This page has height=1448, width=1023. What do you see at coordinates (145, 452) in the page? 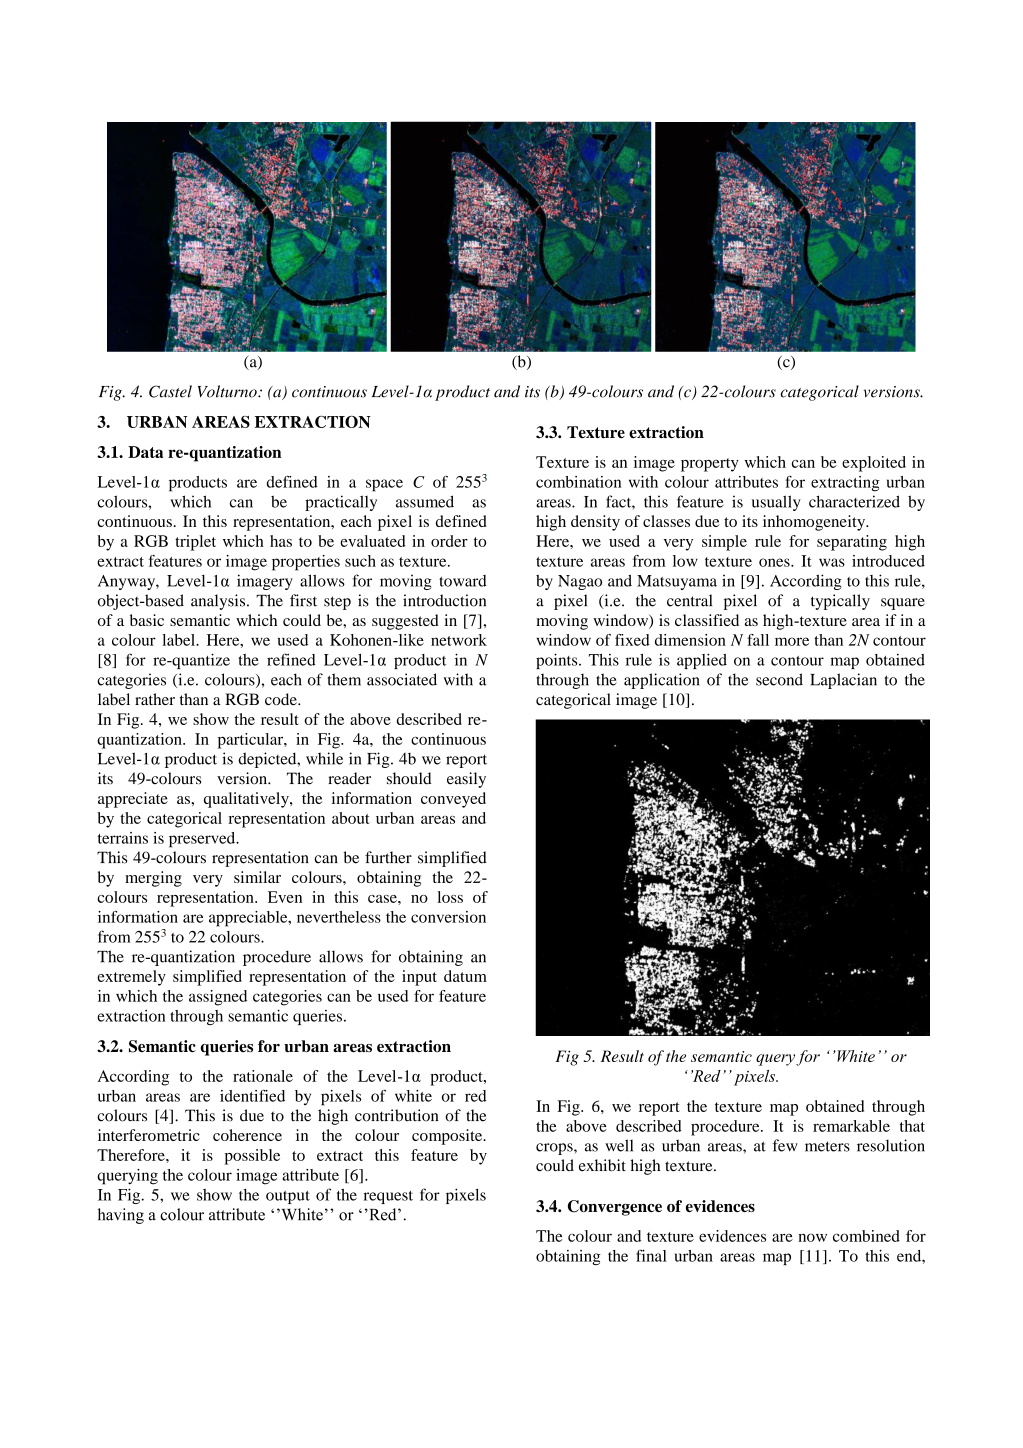
I see `Data` at bounding box center [145, 452].
